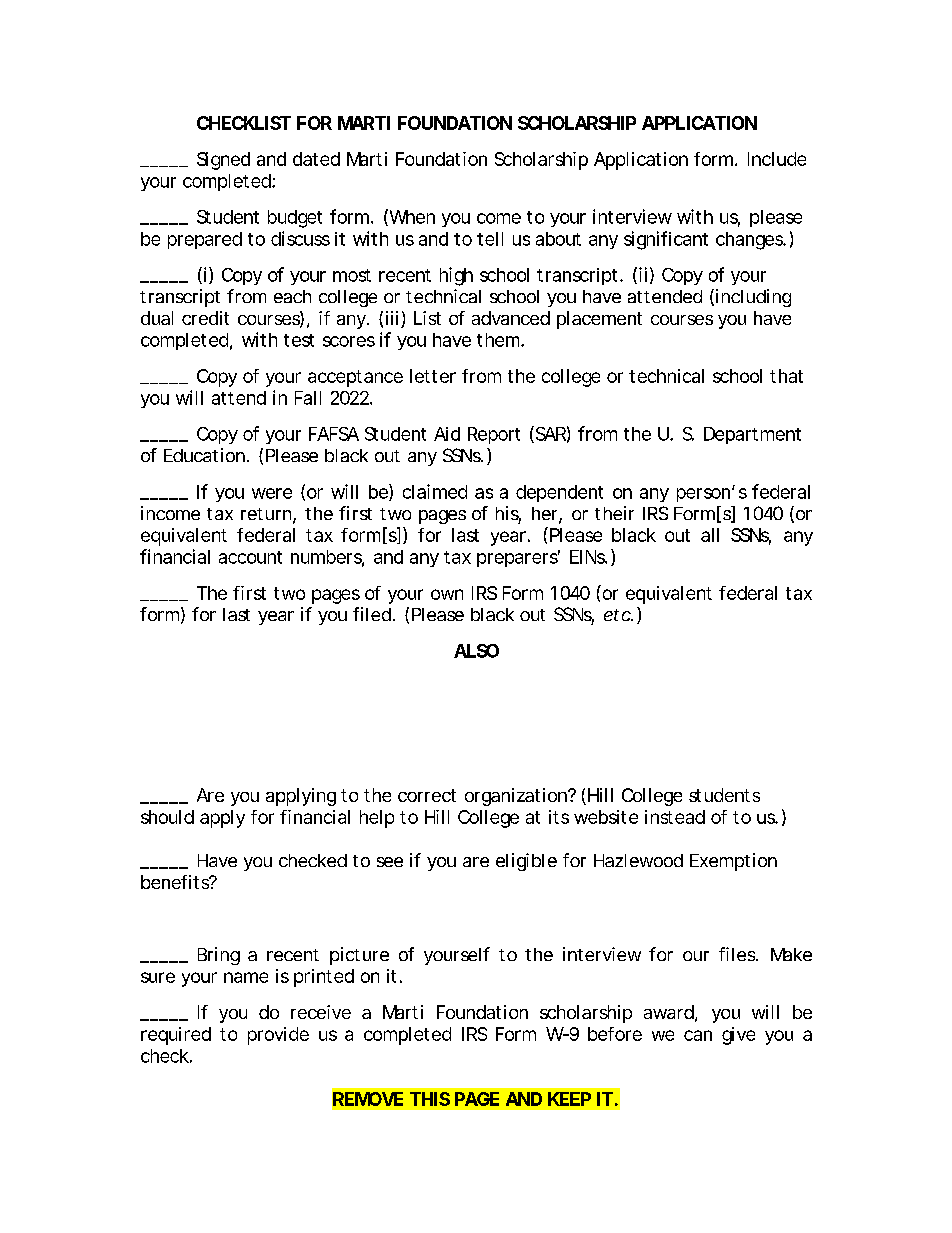 Image resolution: width=952 pixels, height=1233 pixels. I want to click on Signed, so click(223, 161).
